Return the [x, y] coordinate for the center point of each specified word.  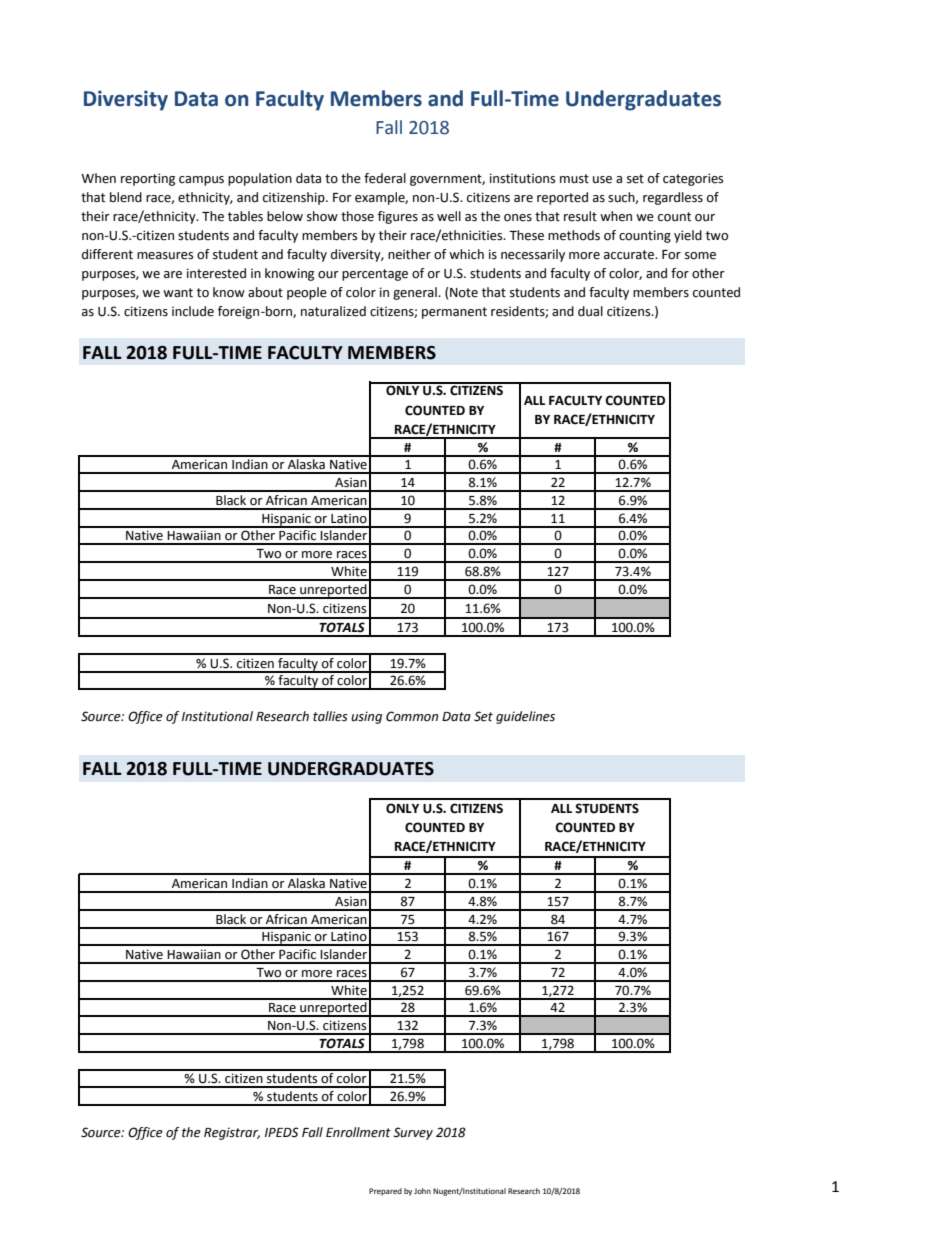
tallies [330, 716]
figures [398, 217]
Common [412, 716]
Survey [413, 1133]
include [193, 311]
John [422, 1191]
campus [201, 181]
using [366, 717]
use [602, 180]
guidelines [525, 717]
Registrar [232, 1133]
